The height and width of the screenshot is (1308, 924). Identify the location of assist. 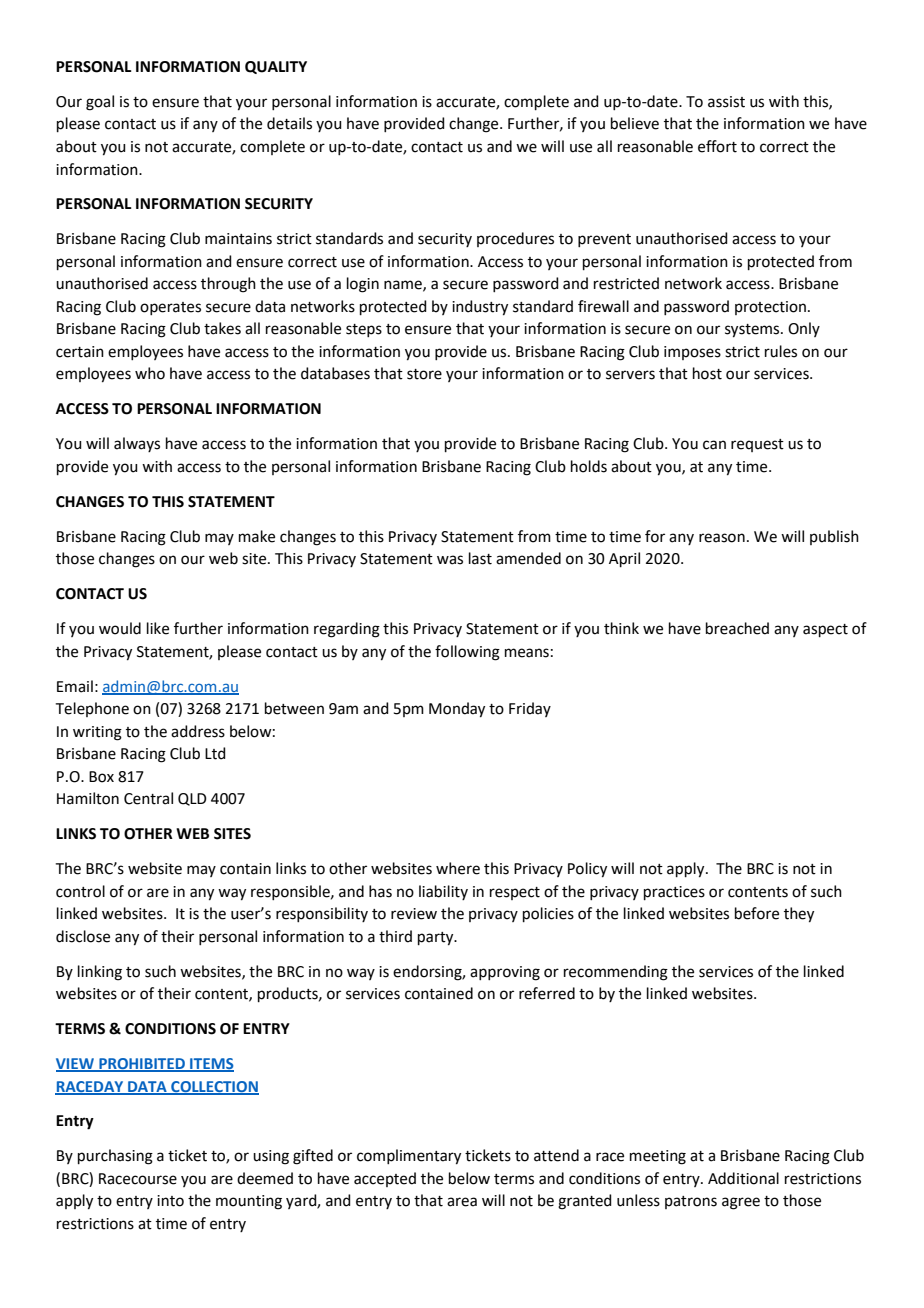
(726, 102).
